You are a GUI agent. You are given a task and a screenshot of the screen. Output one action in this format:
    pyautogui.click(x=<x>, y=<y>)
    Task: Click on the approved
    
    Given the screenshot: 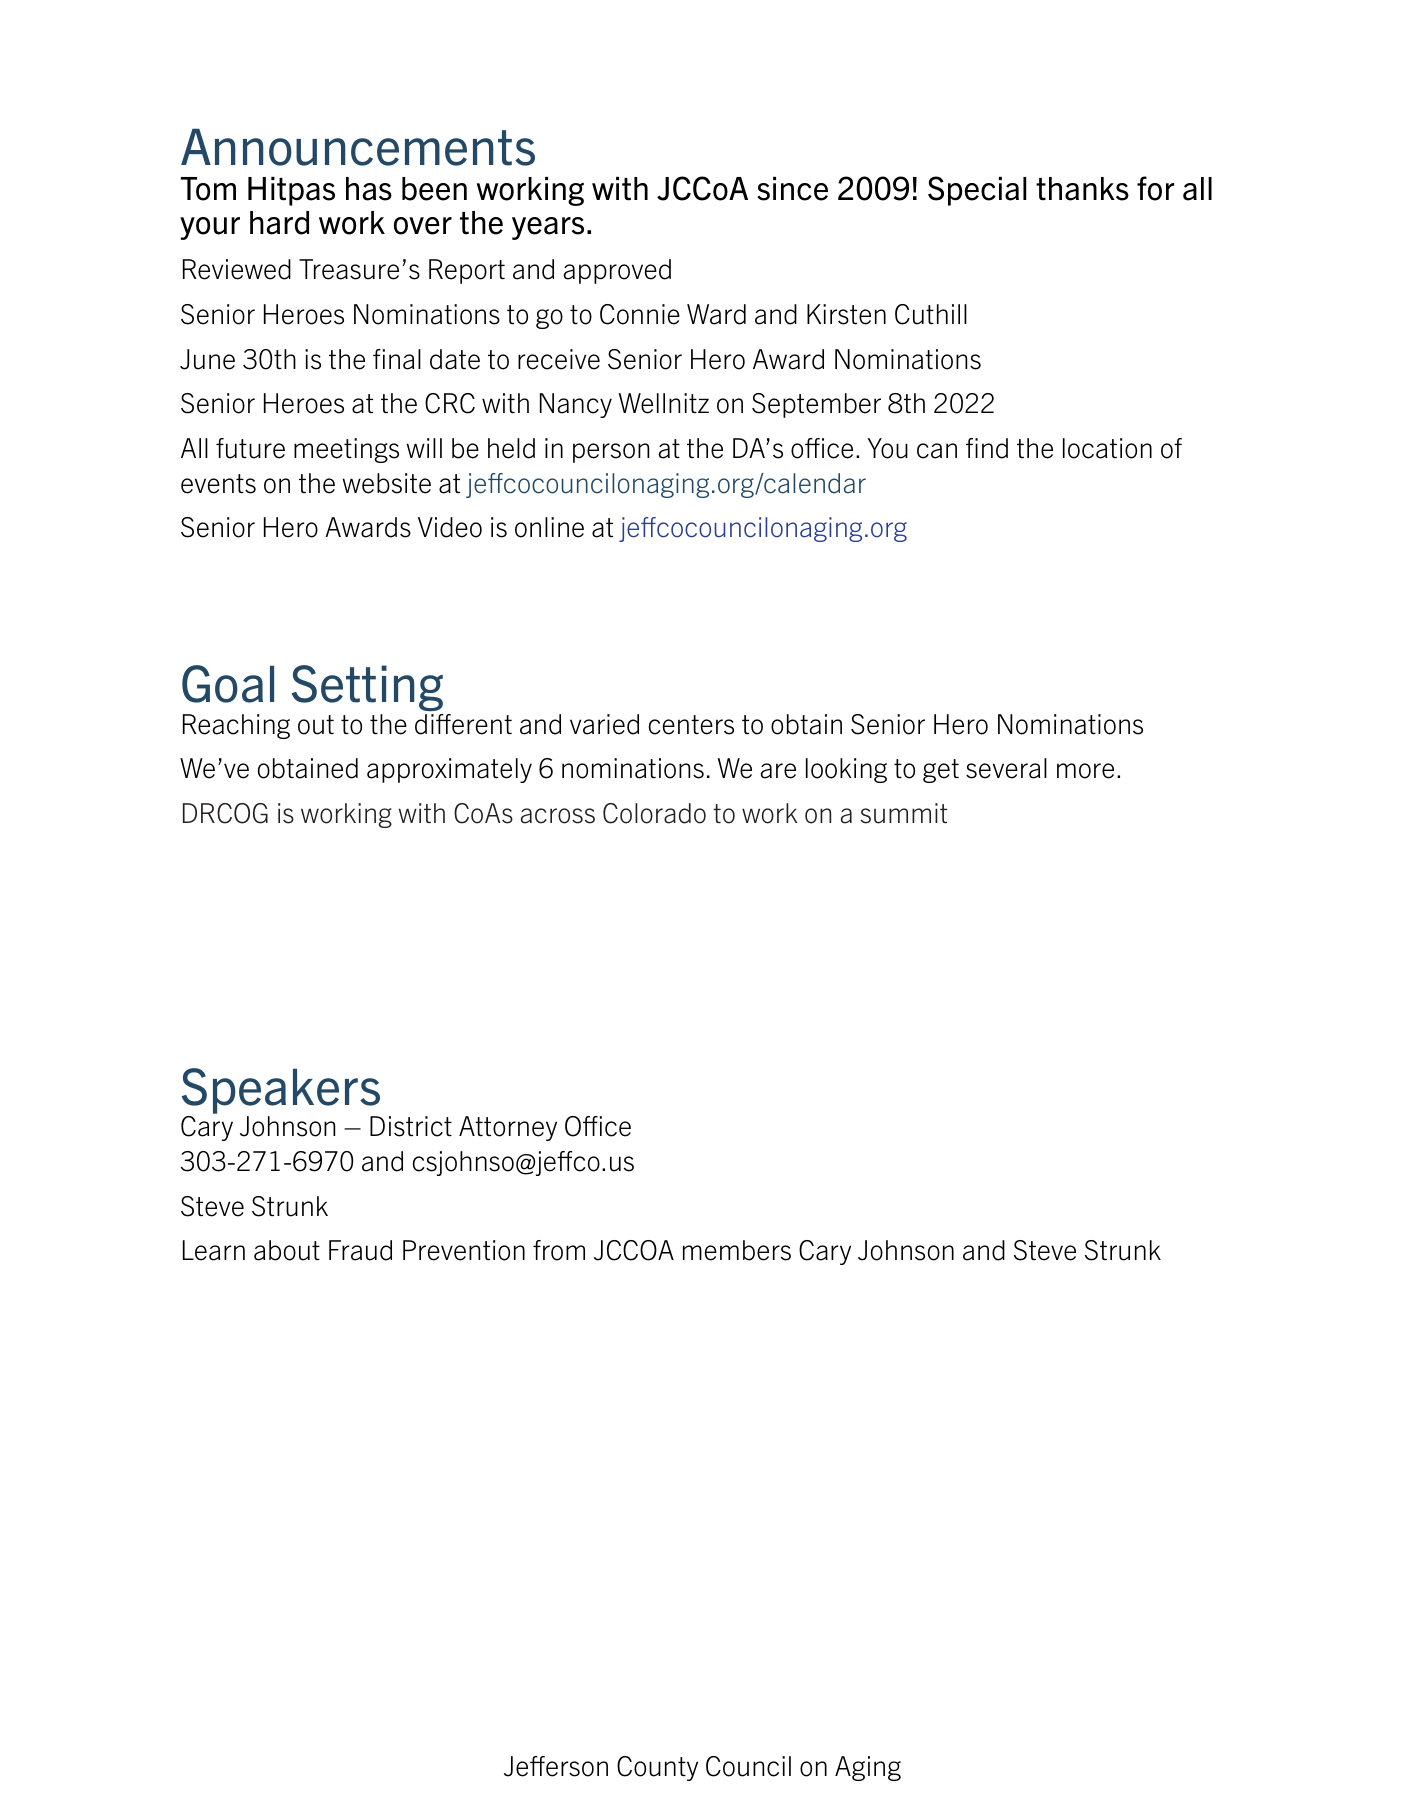 What is the action you would take?
    pyautogui.click(x=617, y=271)
